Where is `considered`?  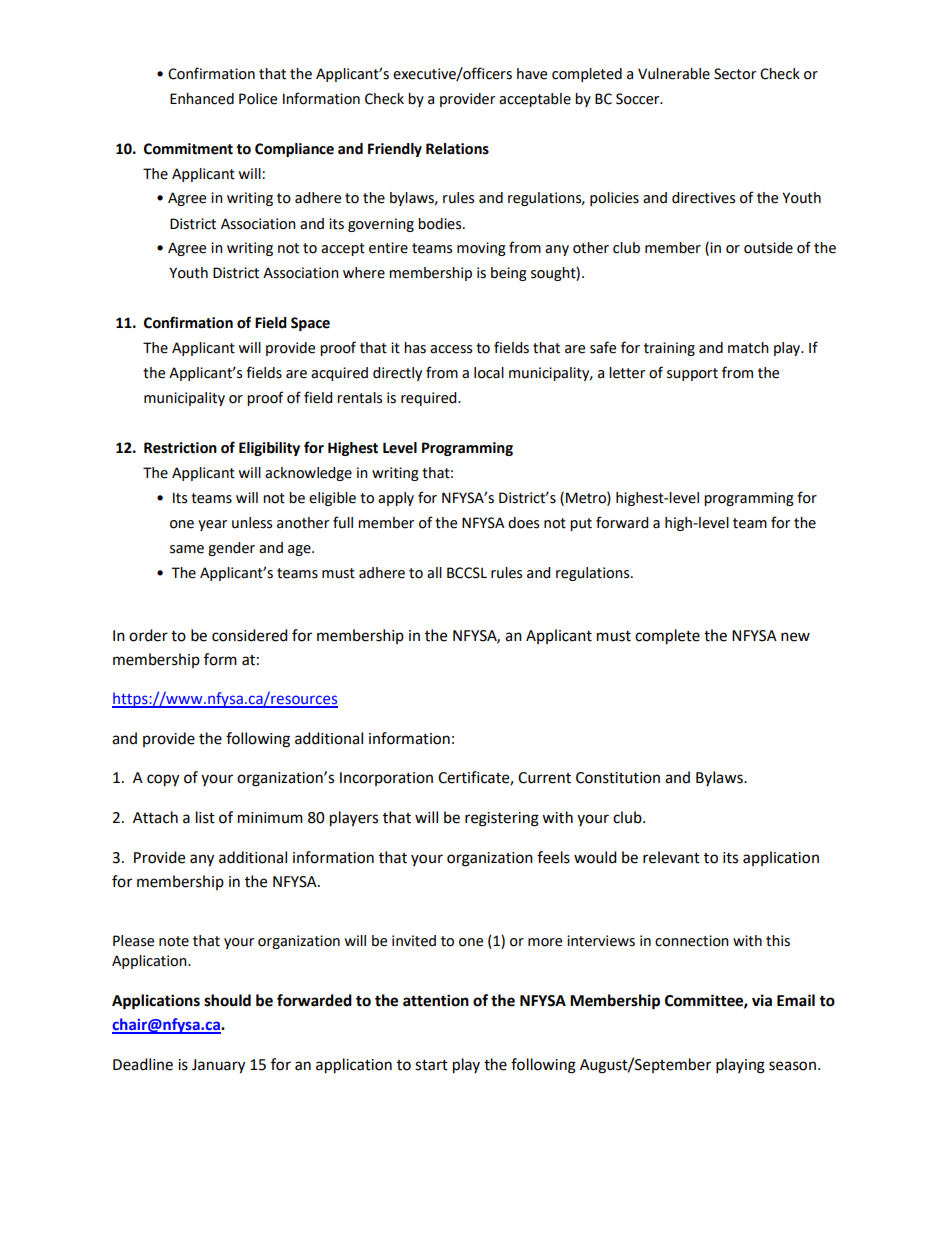 considered is located at coordinates (250, 635).
